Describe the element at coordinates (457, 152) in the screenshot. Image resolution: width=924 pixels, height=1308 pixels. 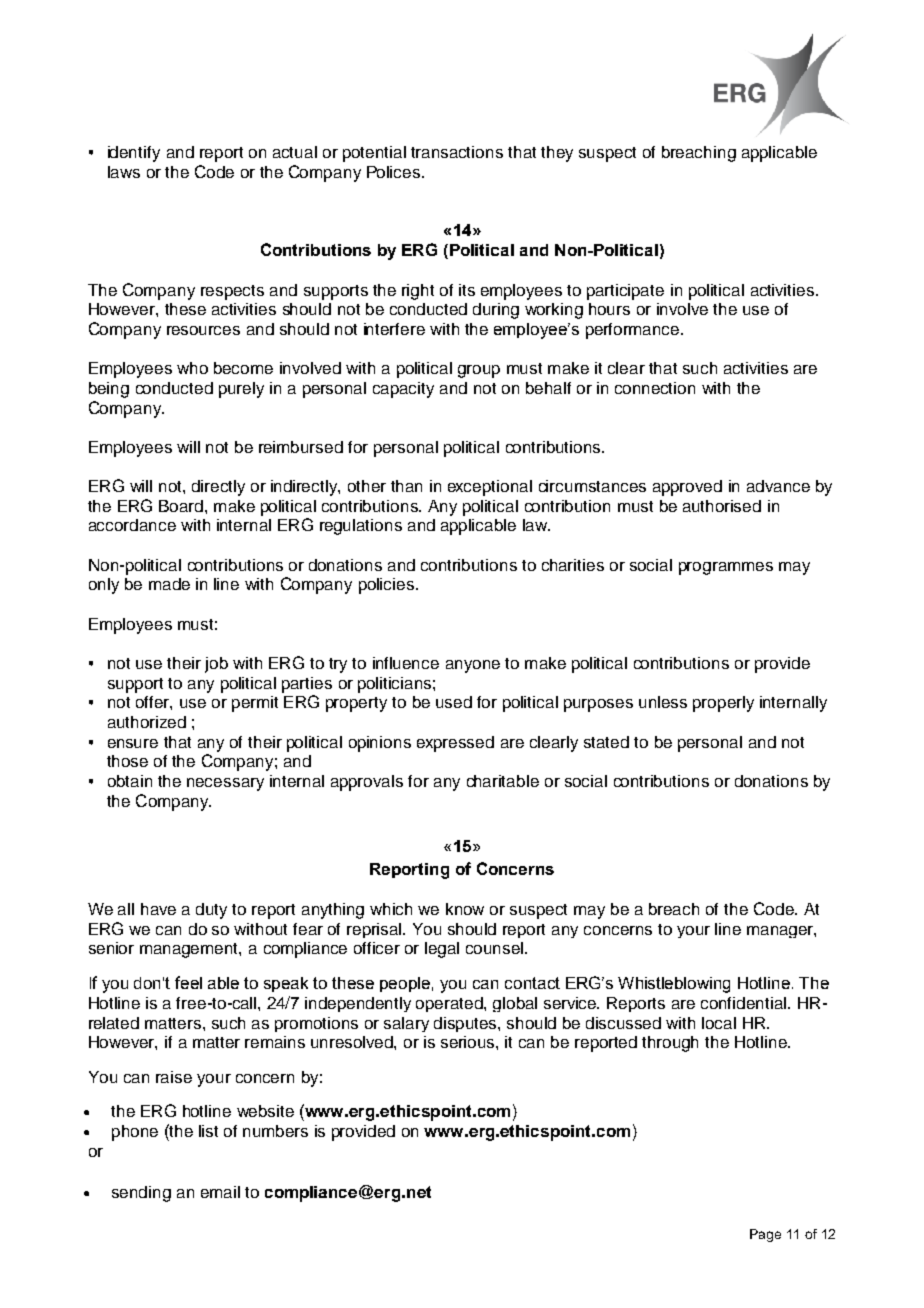
I see `transactions` at that location.
